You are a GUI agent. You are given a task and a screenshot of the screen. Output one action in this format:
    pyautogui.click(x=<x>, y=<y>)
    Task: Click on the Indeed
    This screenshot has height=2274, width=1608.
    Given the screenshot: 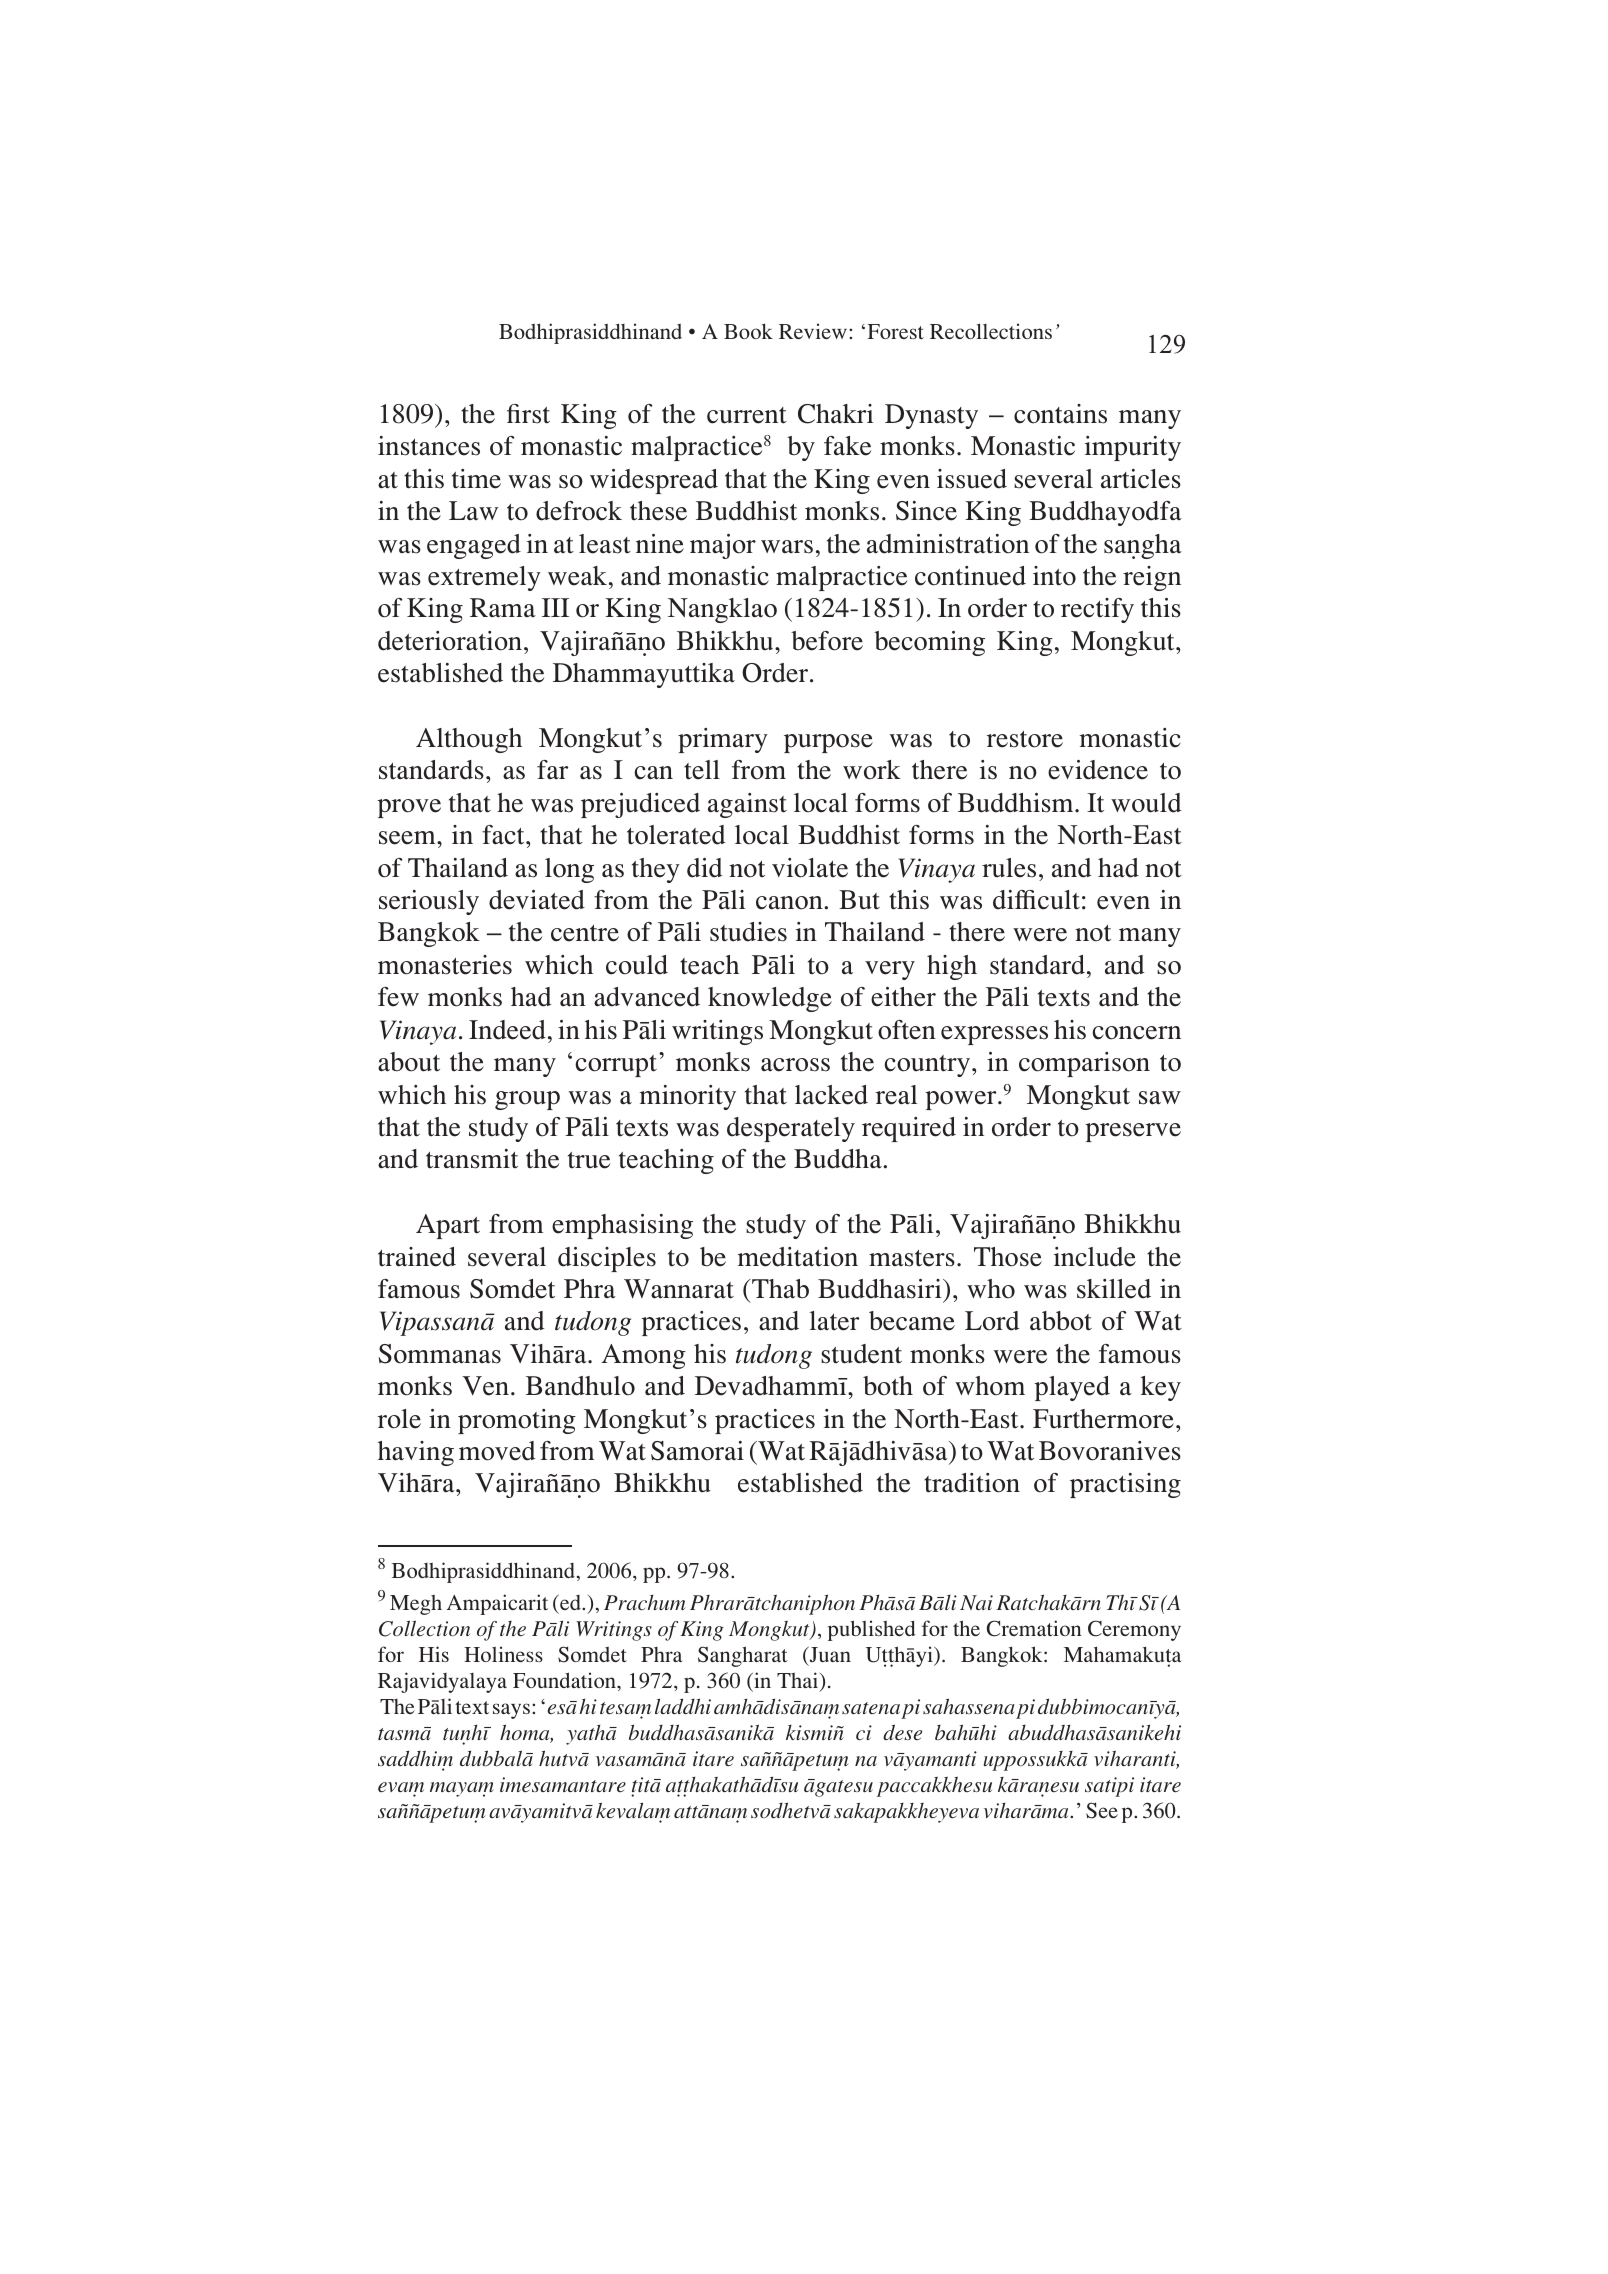 What is the action you would take?
    pyautogui.click(x=507, y=1030)
